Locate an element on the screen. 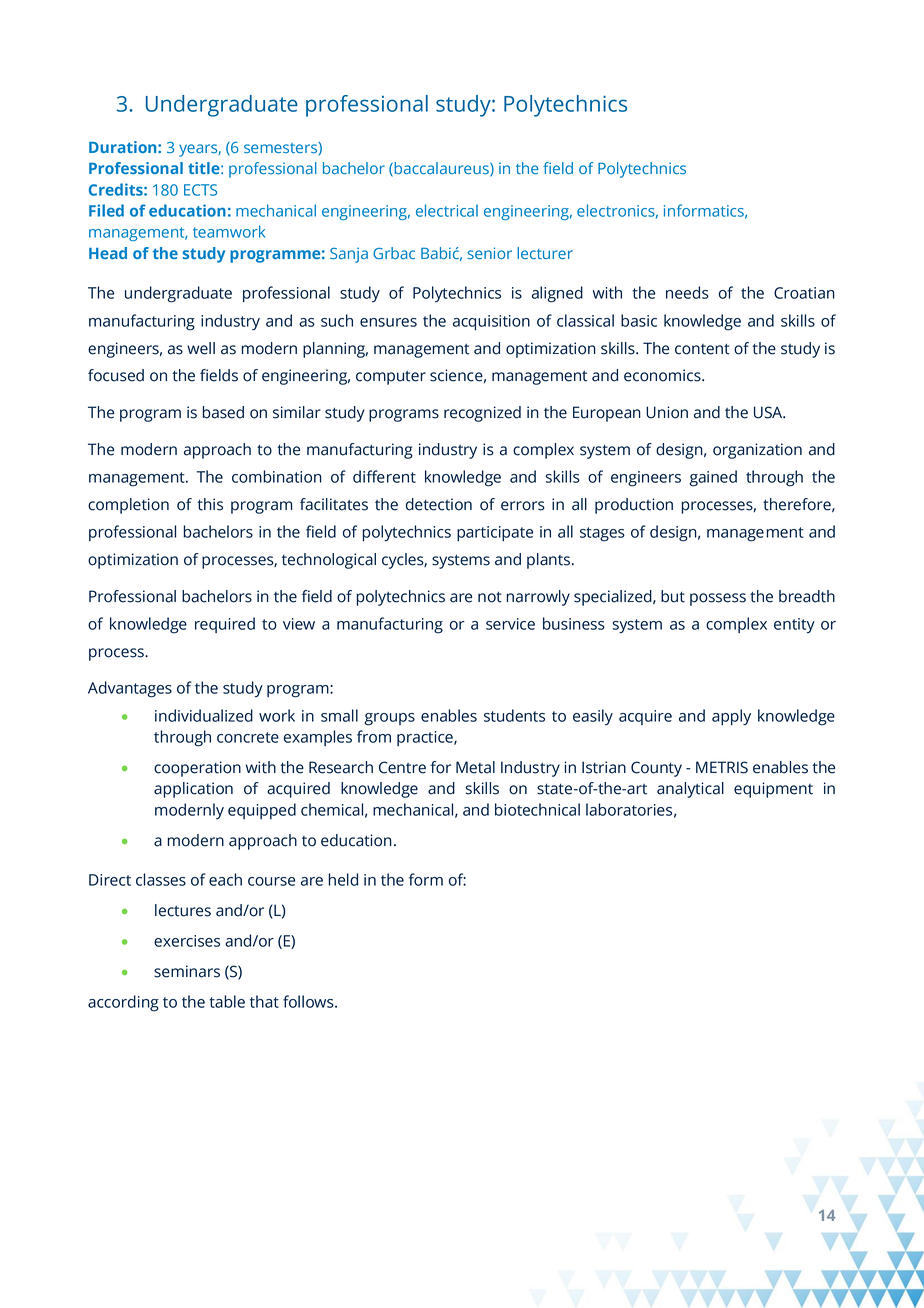 Image resolution: width=924 pixels, height=1308 pixels. electrical is located at coordinates (447, 210).
